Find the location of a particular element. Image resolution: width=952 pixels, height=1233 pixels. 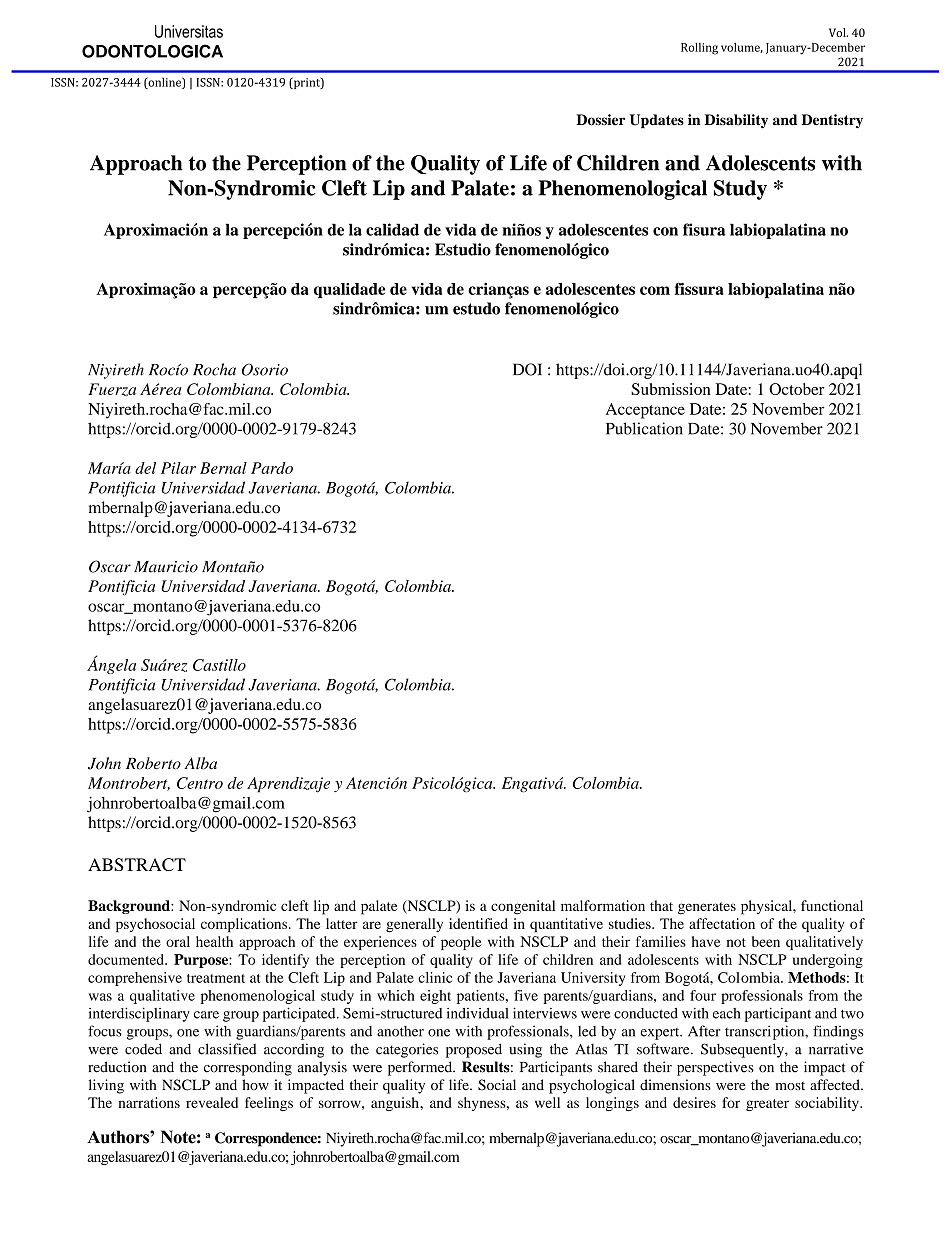

qualidade is located at coordinates (349, 290).
